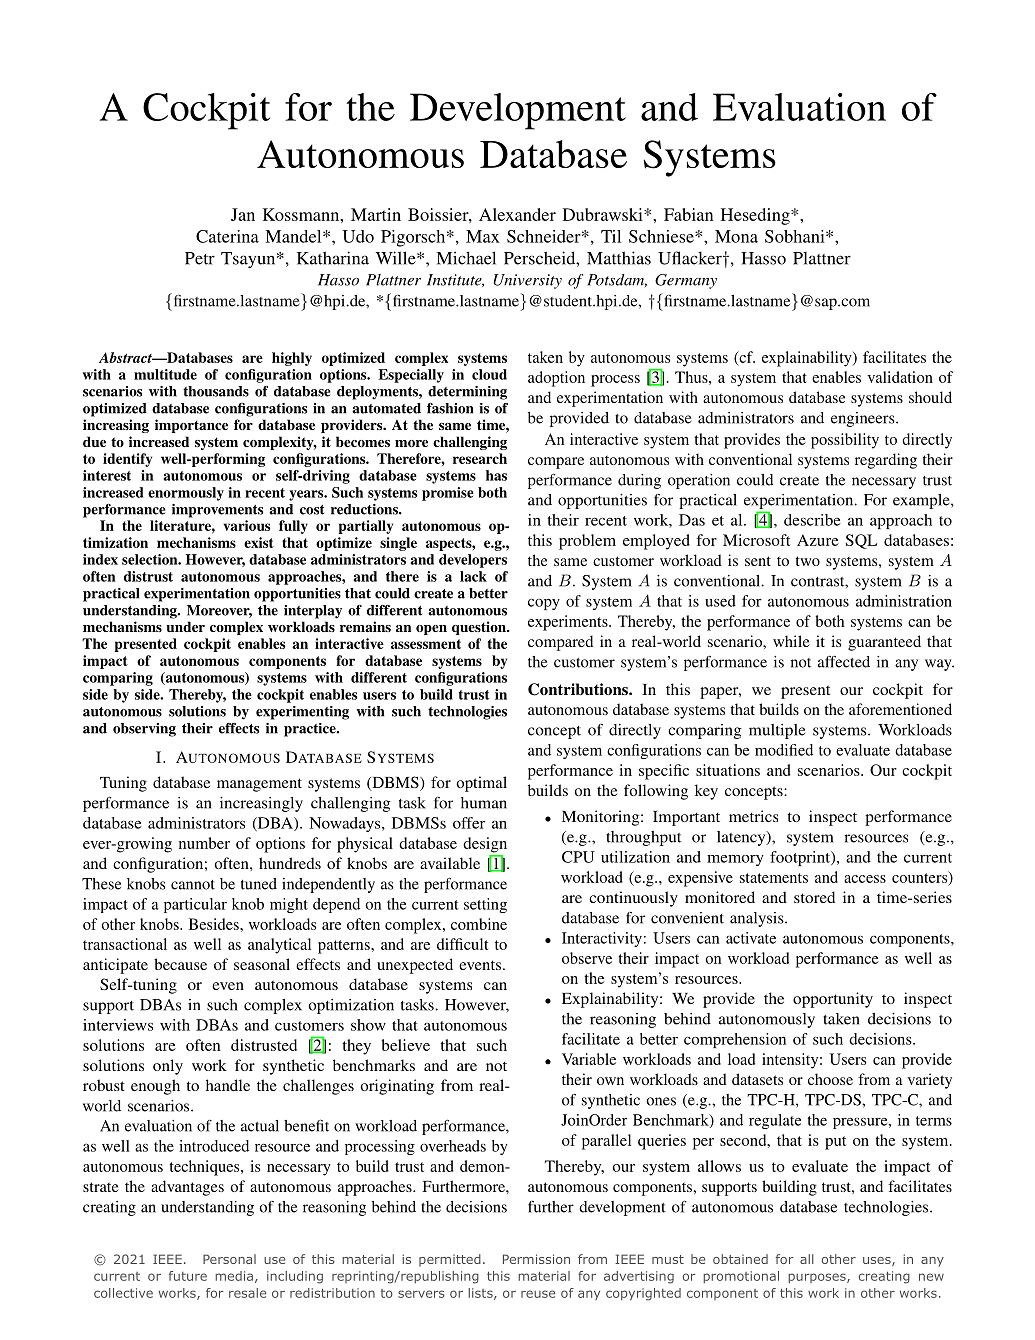 The width and height of the screenshot is (1035, 1340). What do you see at coordinates (200, 258) in the screenshot?
I see `Petr` at bounding box center [200, 258].
